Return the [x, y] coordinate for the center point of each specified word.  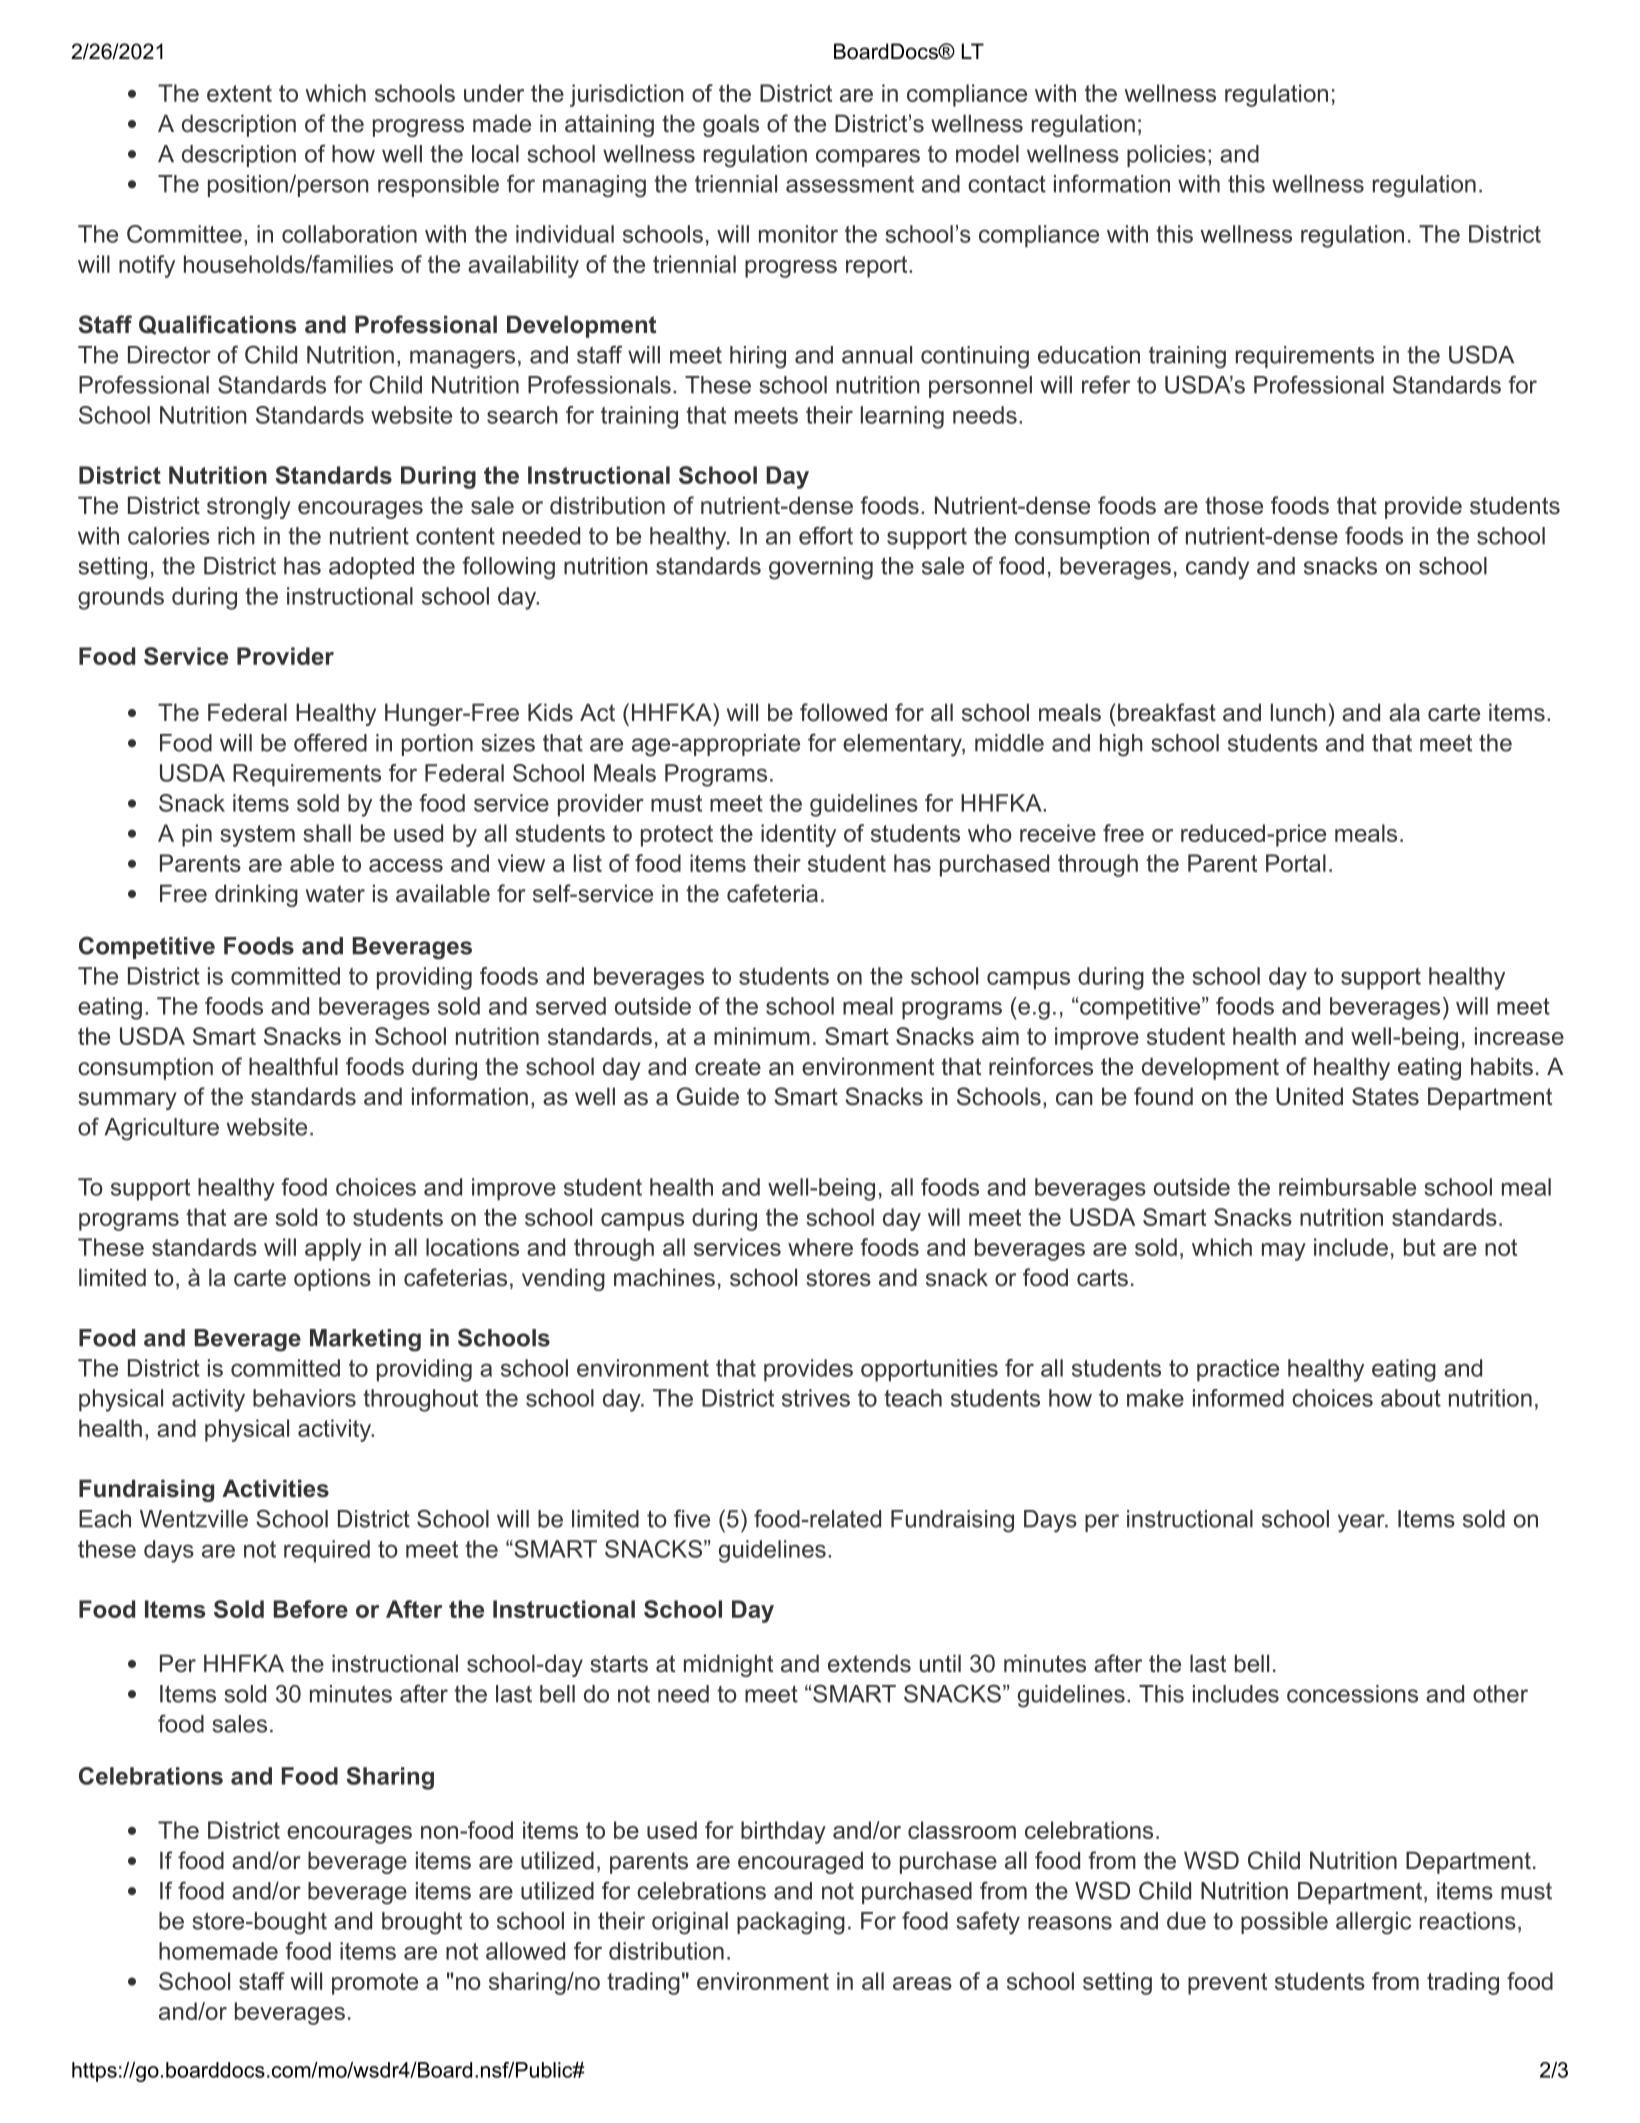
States [1385, 1096]
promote [375, 1984]
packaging [791, 1923]
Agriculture [161, 1129]
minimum [762, 1036]
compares [868, 158]
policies [1166, 156]
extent [239, 93]
